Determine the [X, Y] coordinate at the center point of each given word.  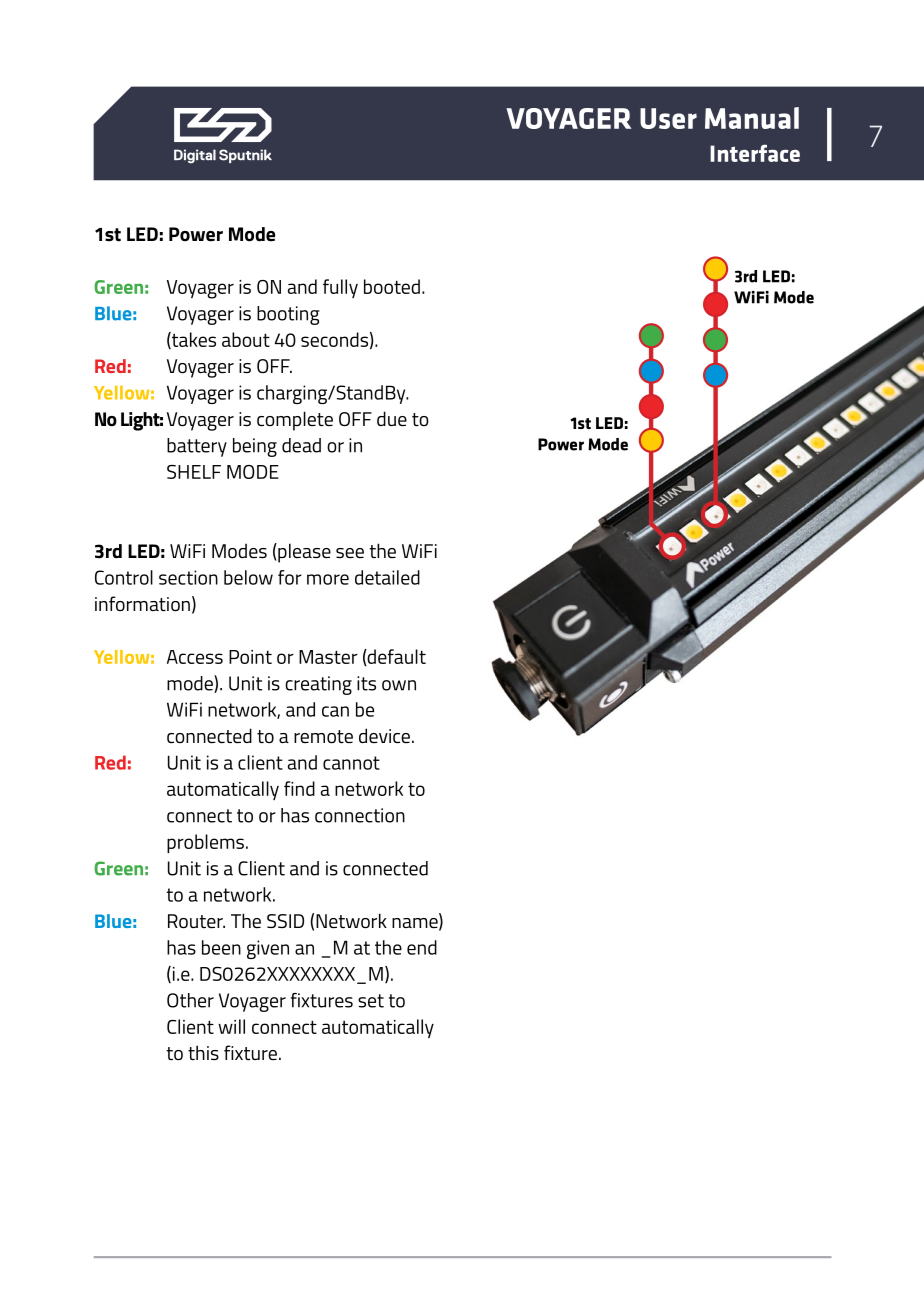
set [371, 1001]
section [188, 577]
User [668, 118]
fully [340, 288]
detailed [387, 577]
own [399, 685]
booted [392, 286]
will [231, 1026]
